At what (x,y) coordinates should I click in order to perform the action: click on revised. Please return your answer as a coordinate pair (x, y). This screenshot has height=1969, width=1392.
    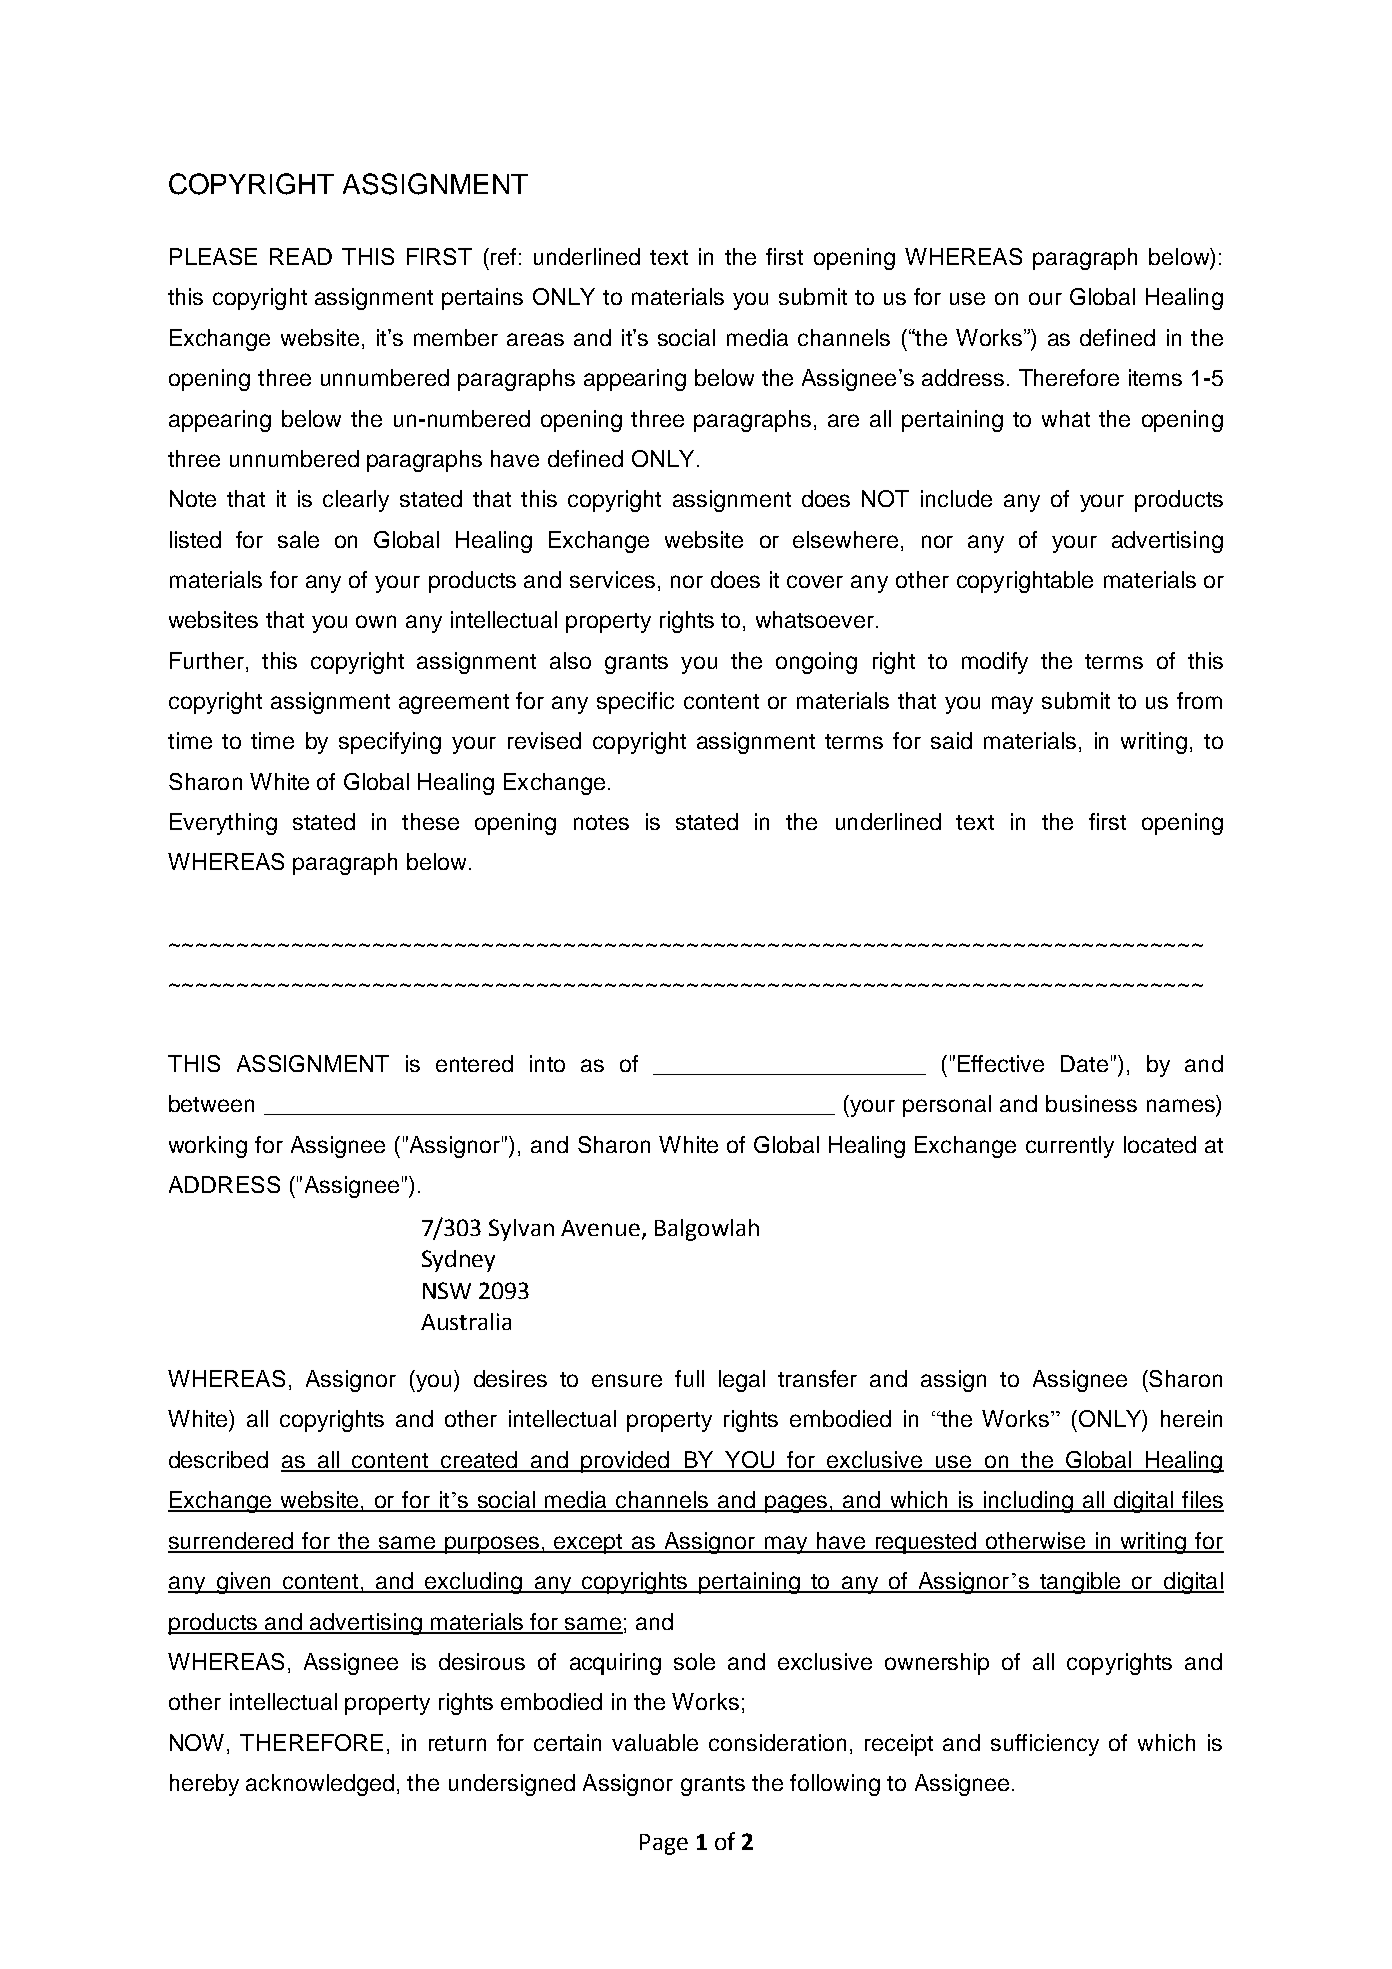
    Looking at the image, I should click on (544, 740).
